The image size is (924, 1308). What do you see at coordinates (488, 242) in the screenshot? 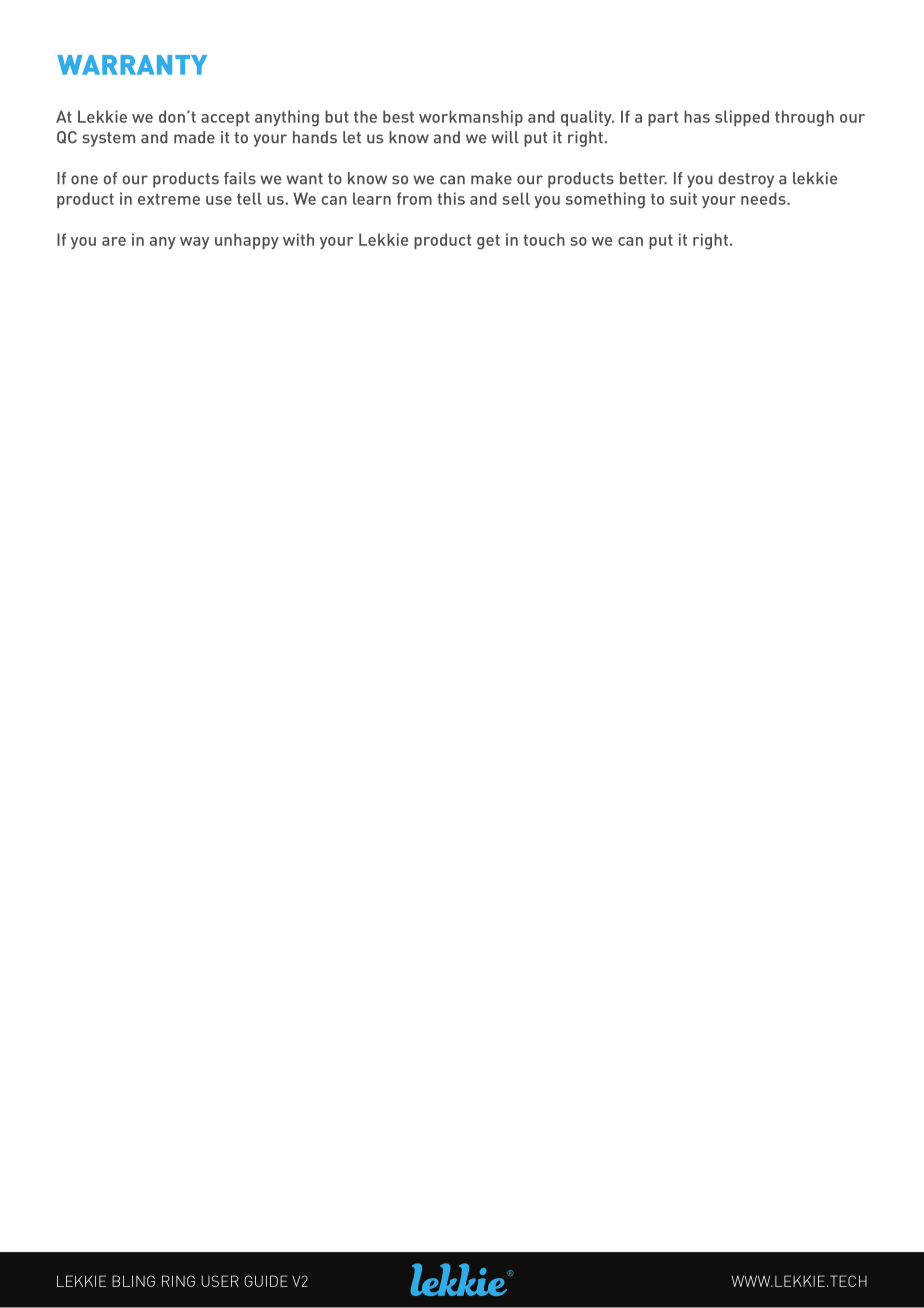
I see `get` at bounding box center [488, 242].
